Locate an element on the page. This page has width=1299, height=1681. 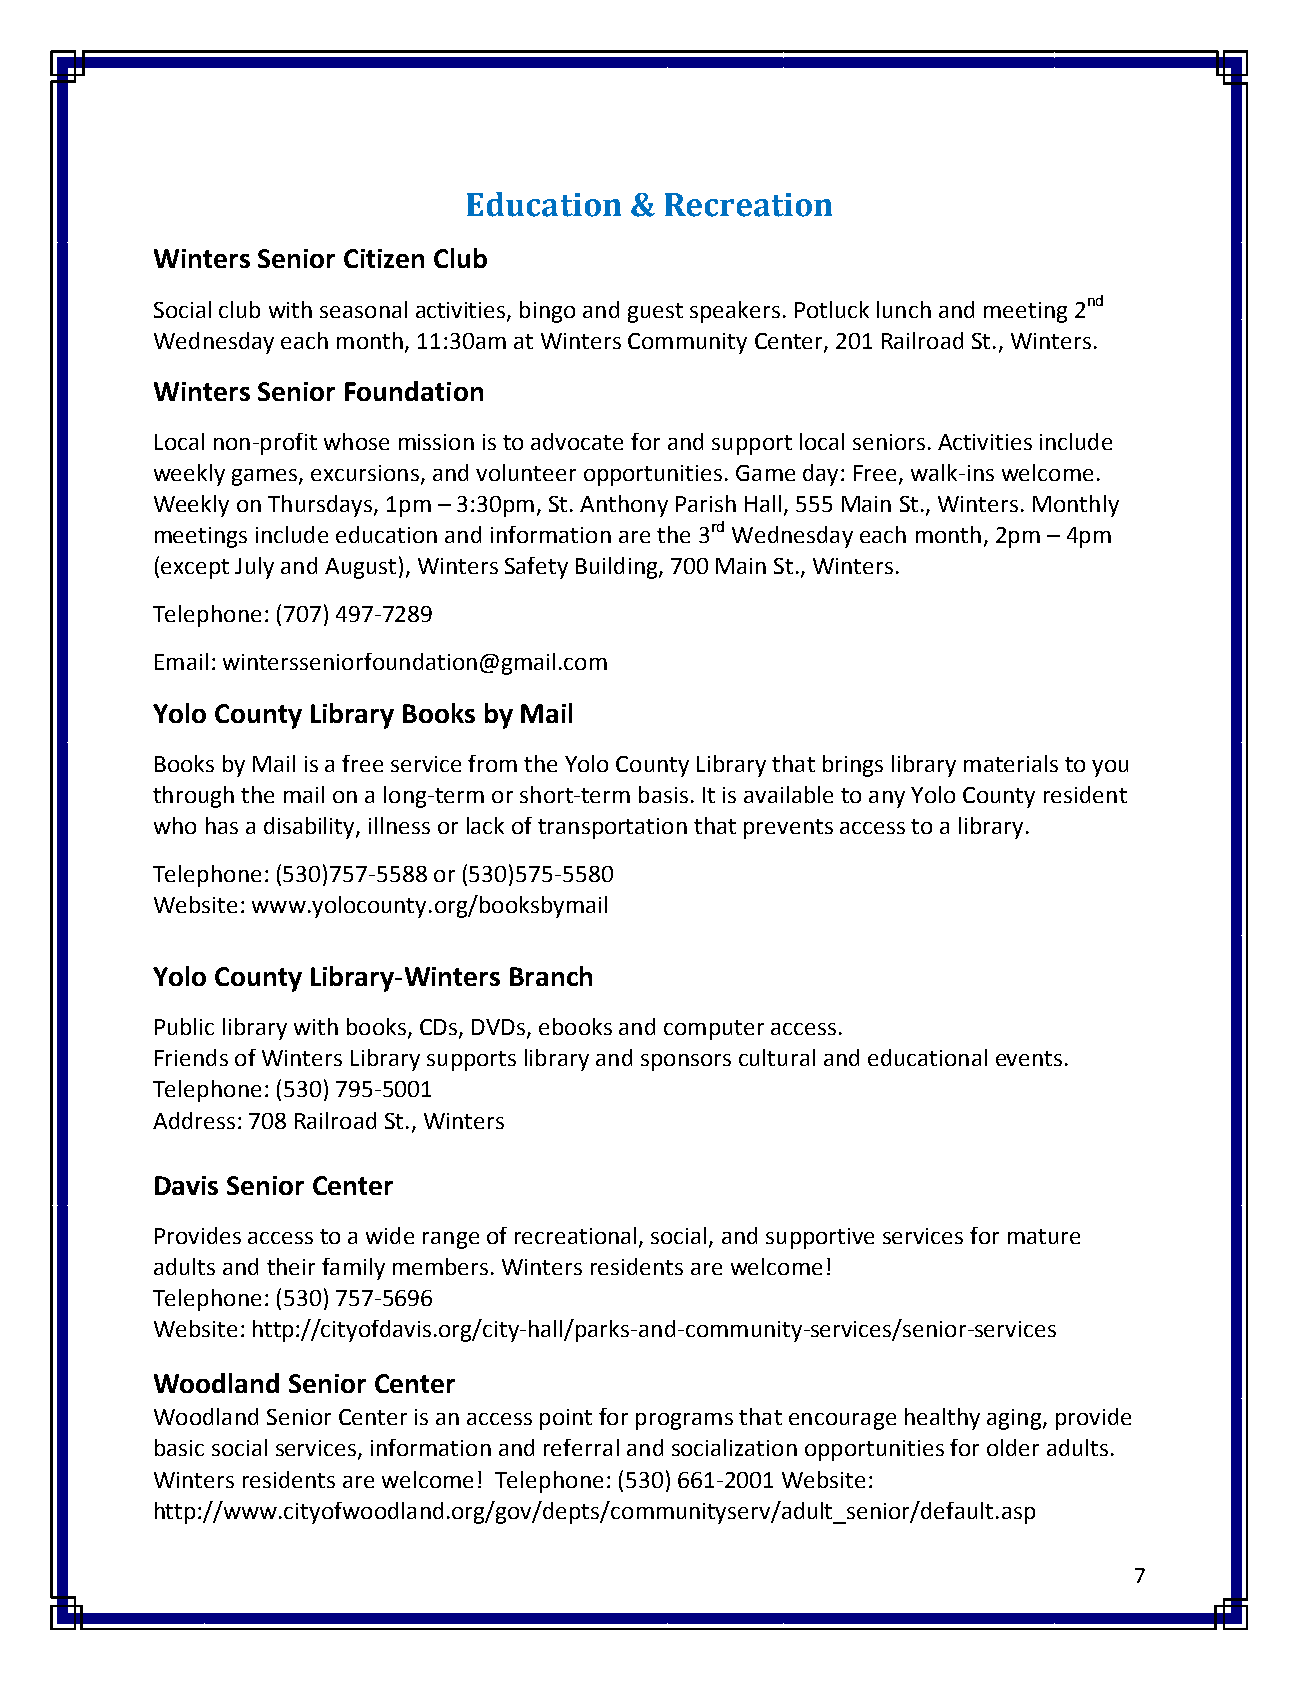
July is located at coordinates (254, 568).
